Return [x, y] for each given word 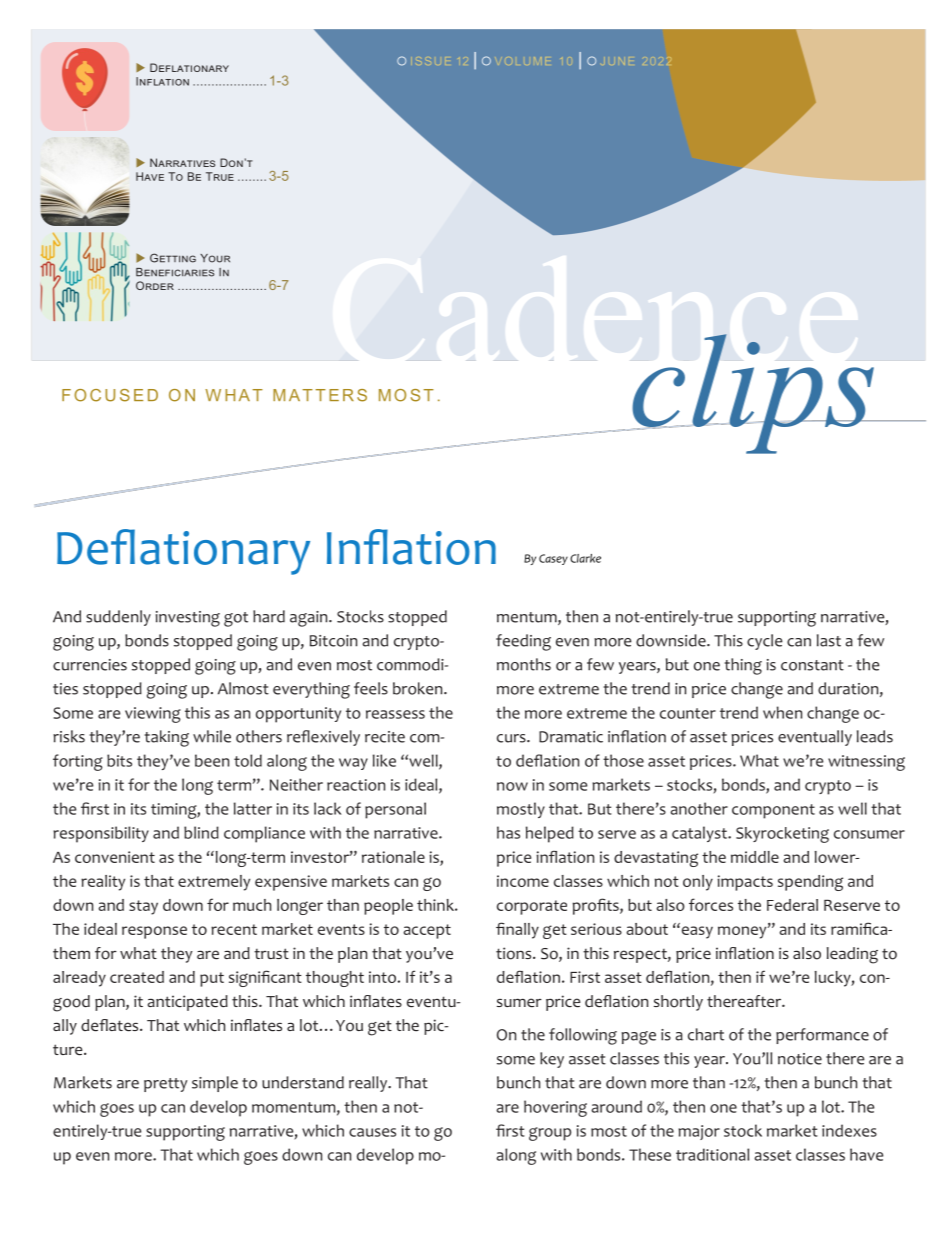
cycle [765, 642]
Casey [553, 559]
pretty [165, 1085]
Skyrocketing [782, 835]
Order [155, 285]
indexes [849, 1130]
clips [754, 394]
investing [188, 619]
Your [215, 258]
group [550, 1134]
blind [201, 832]
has [508, 832]
